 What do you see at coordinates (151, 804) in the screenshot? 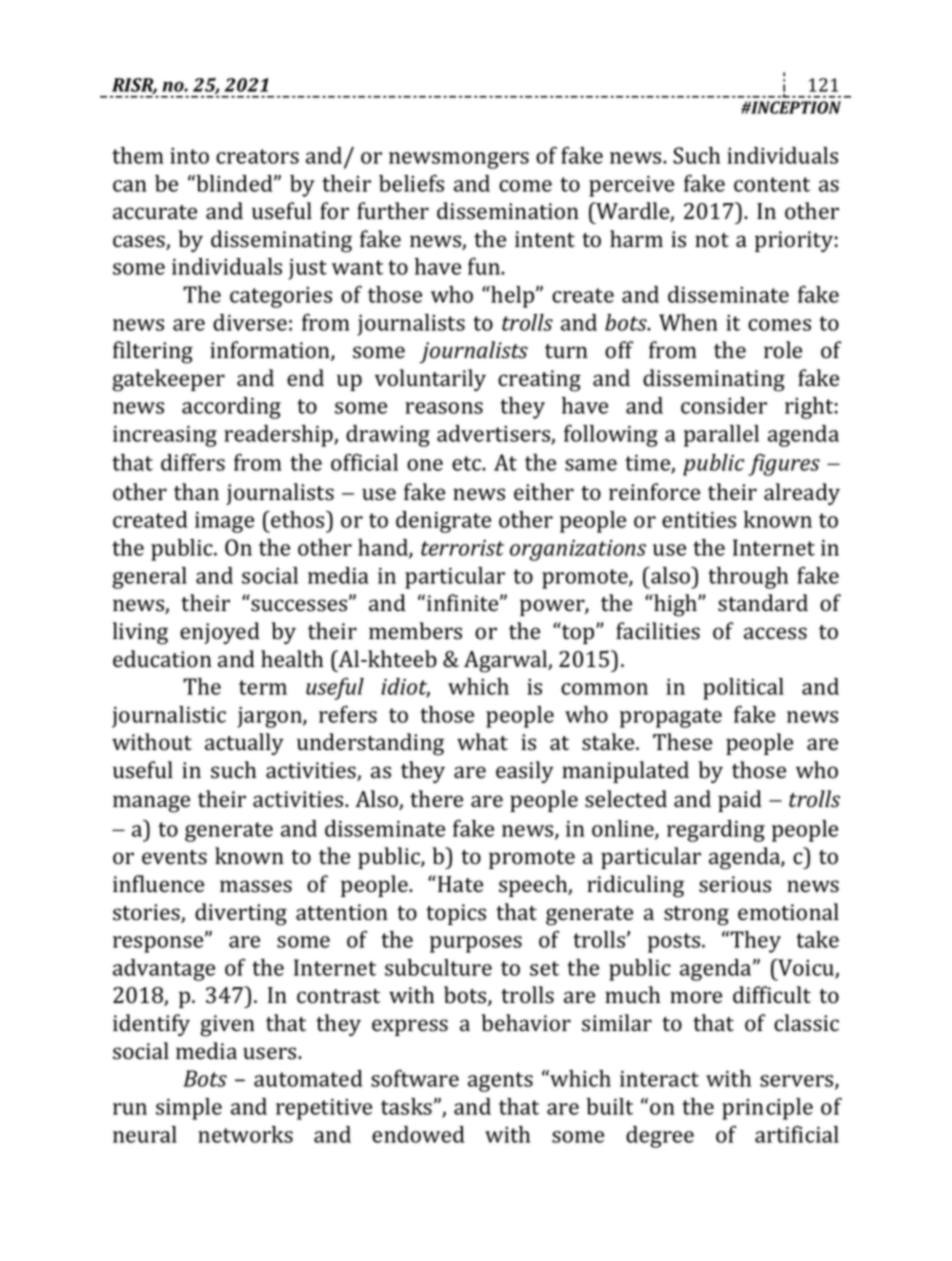
I see `manage` at bounding box center [151, 804].
